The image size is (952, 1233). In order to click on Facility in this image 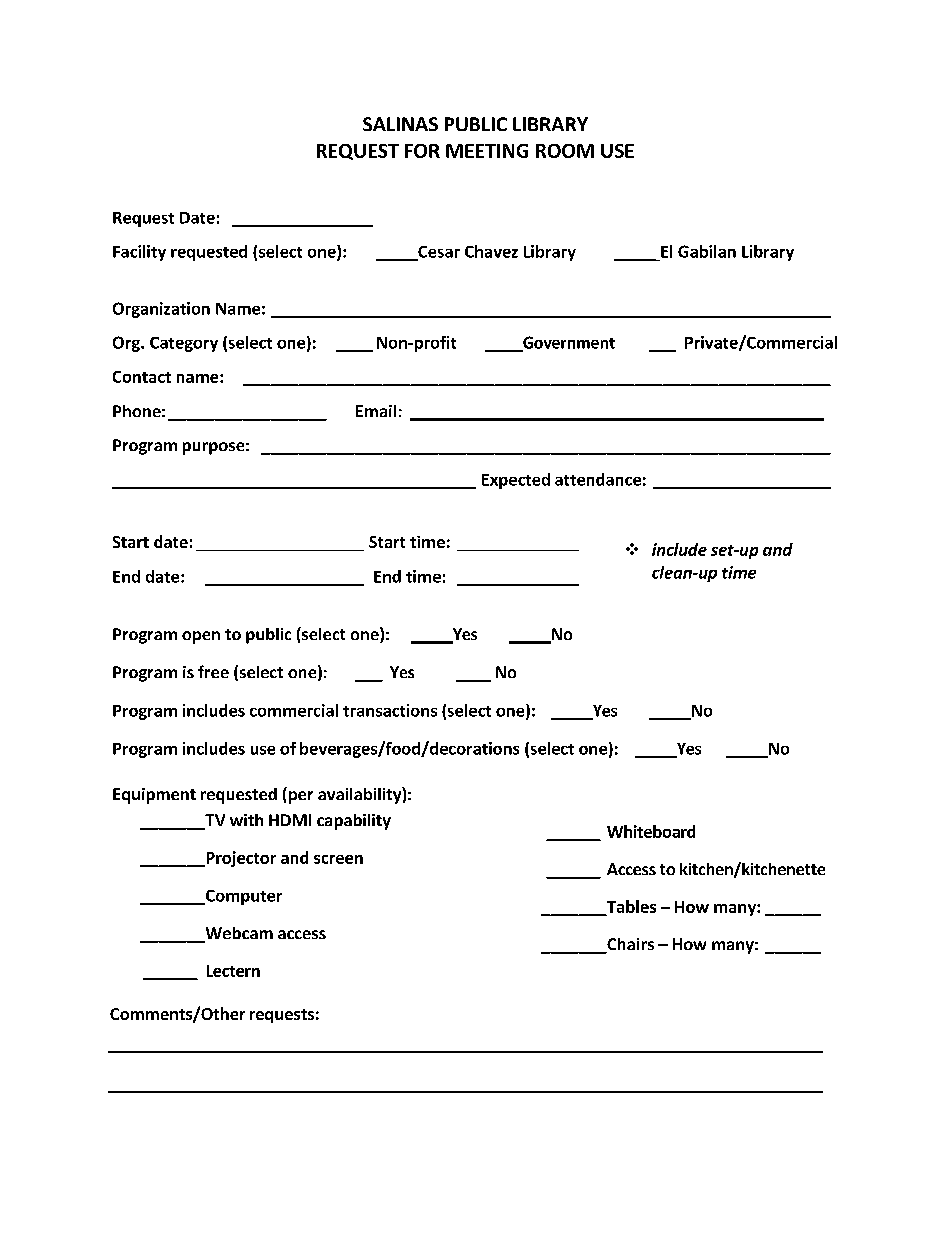, I will do `click(139, 253)`.
